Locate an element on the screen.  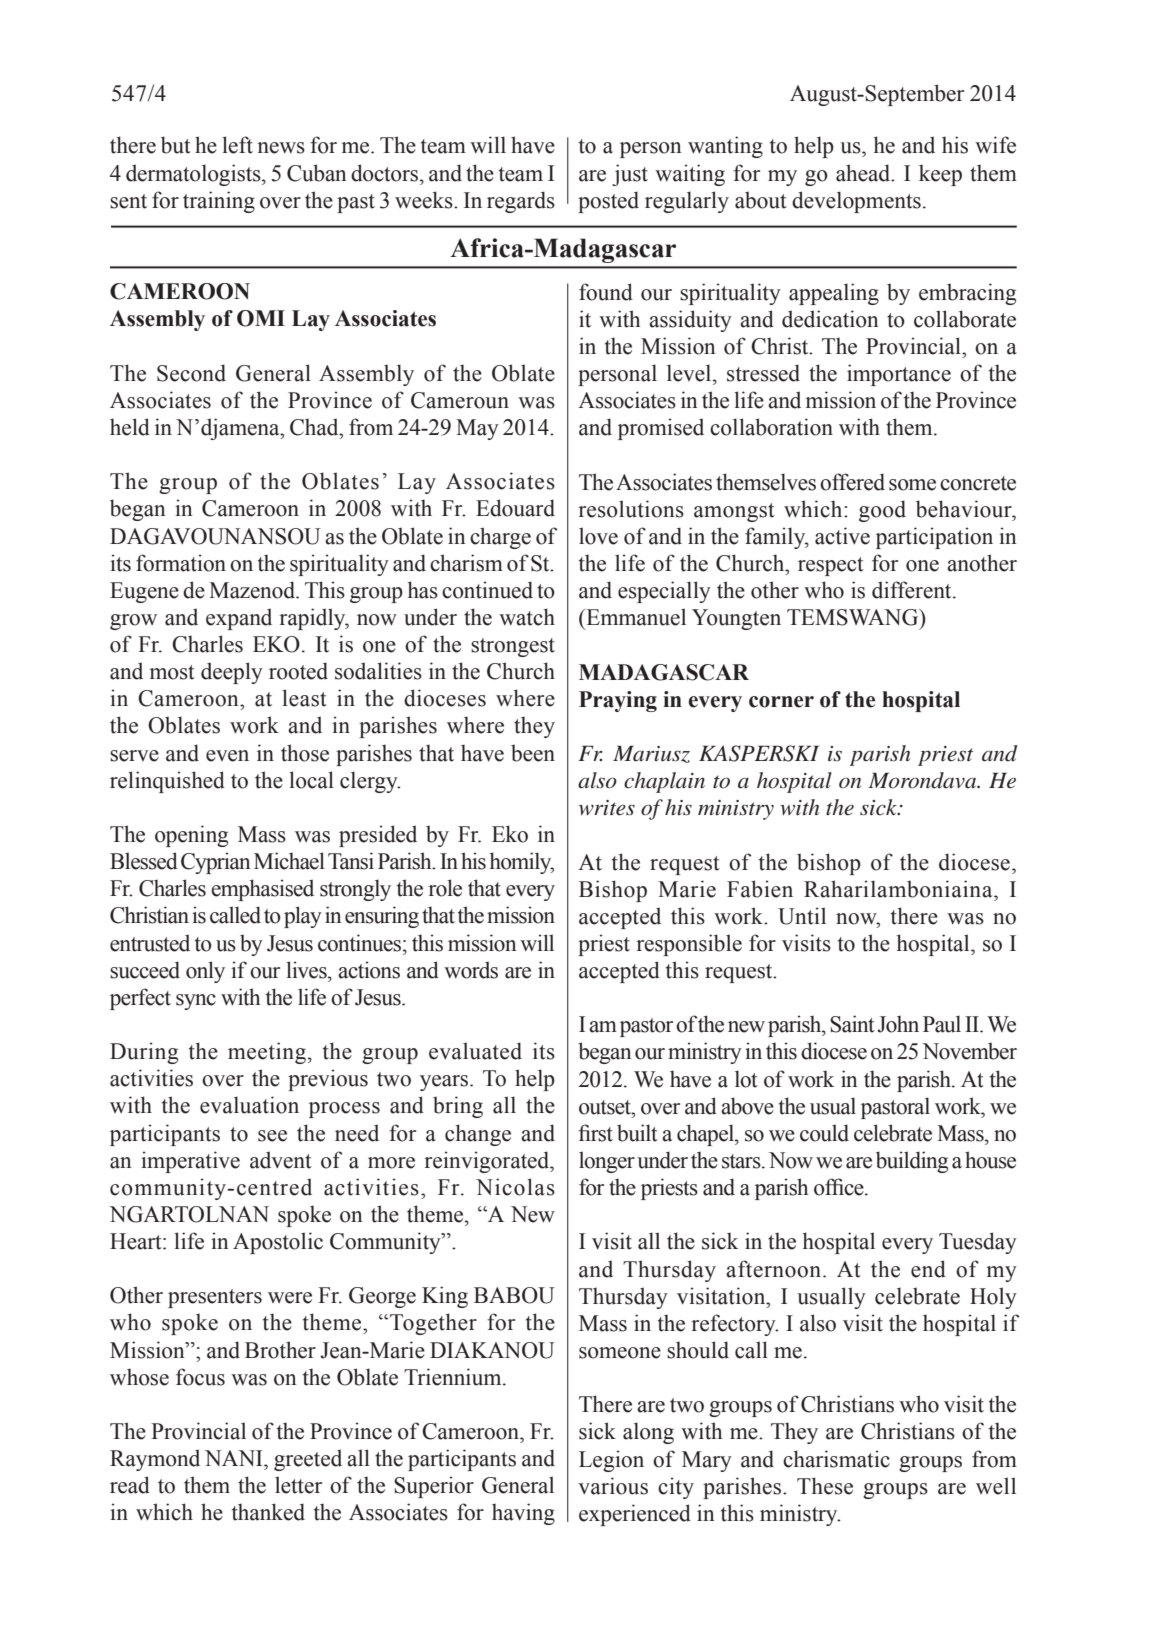
Legion is located at coordinates (611, 1461).
